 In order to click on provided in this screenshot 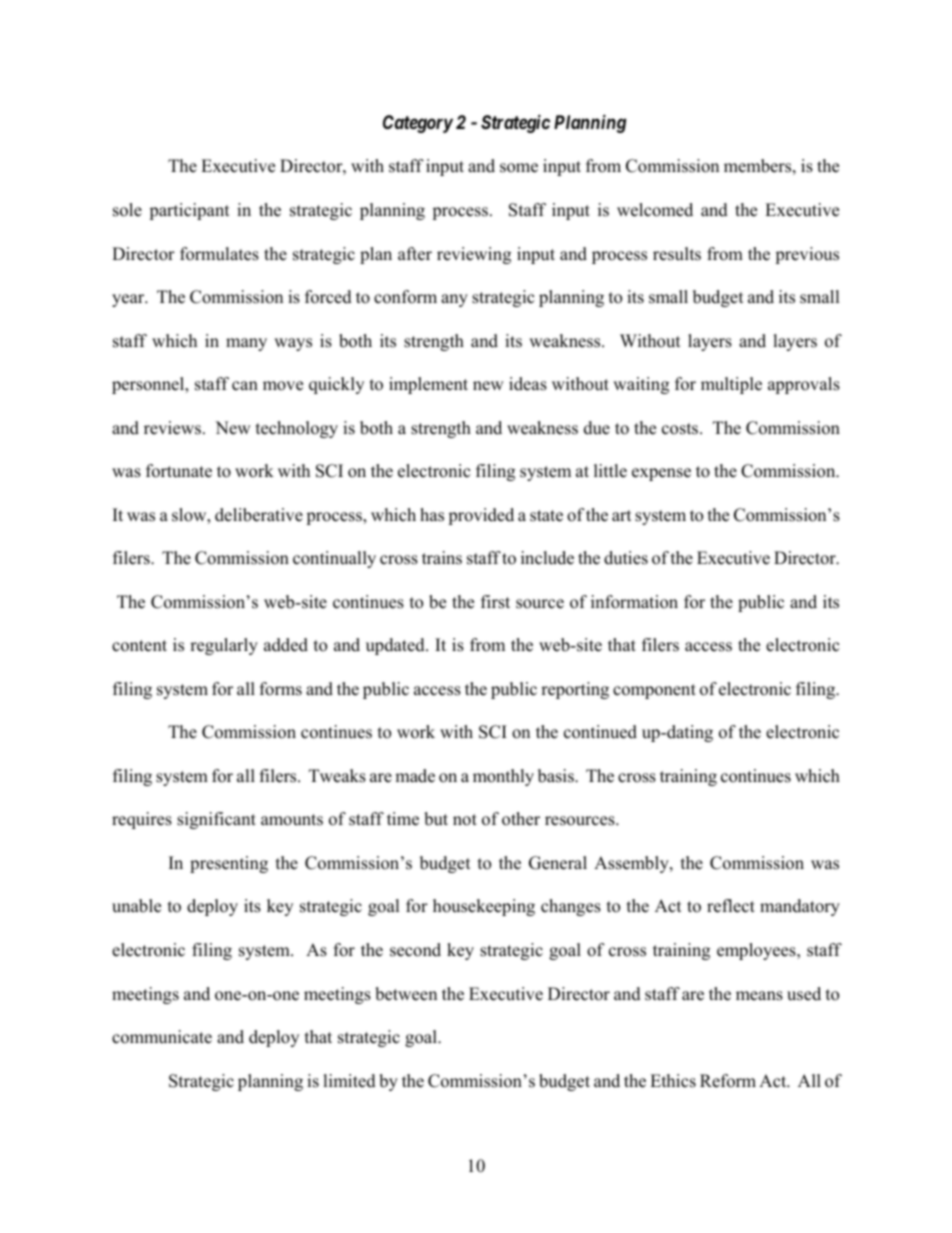, I will do `click(481, 516)`.
